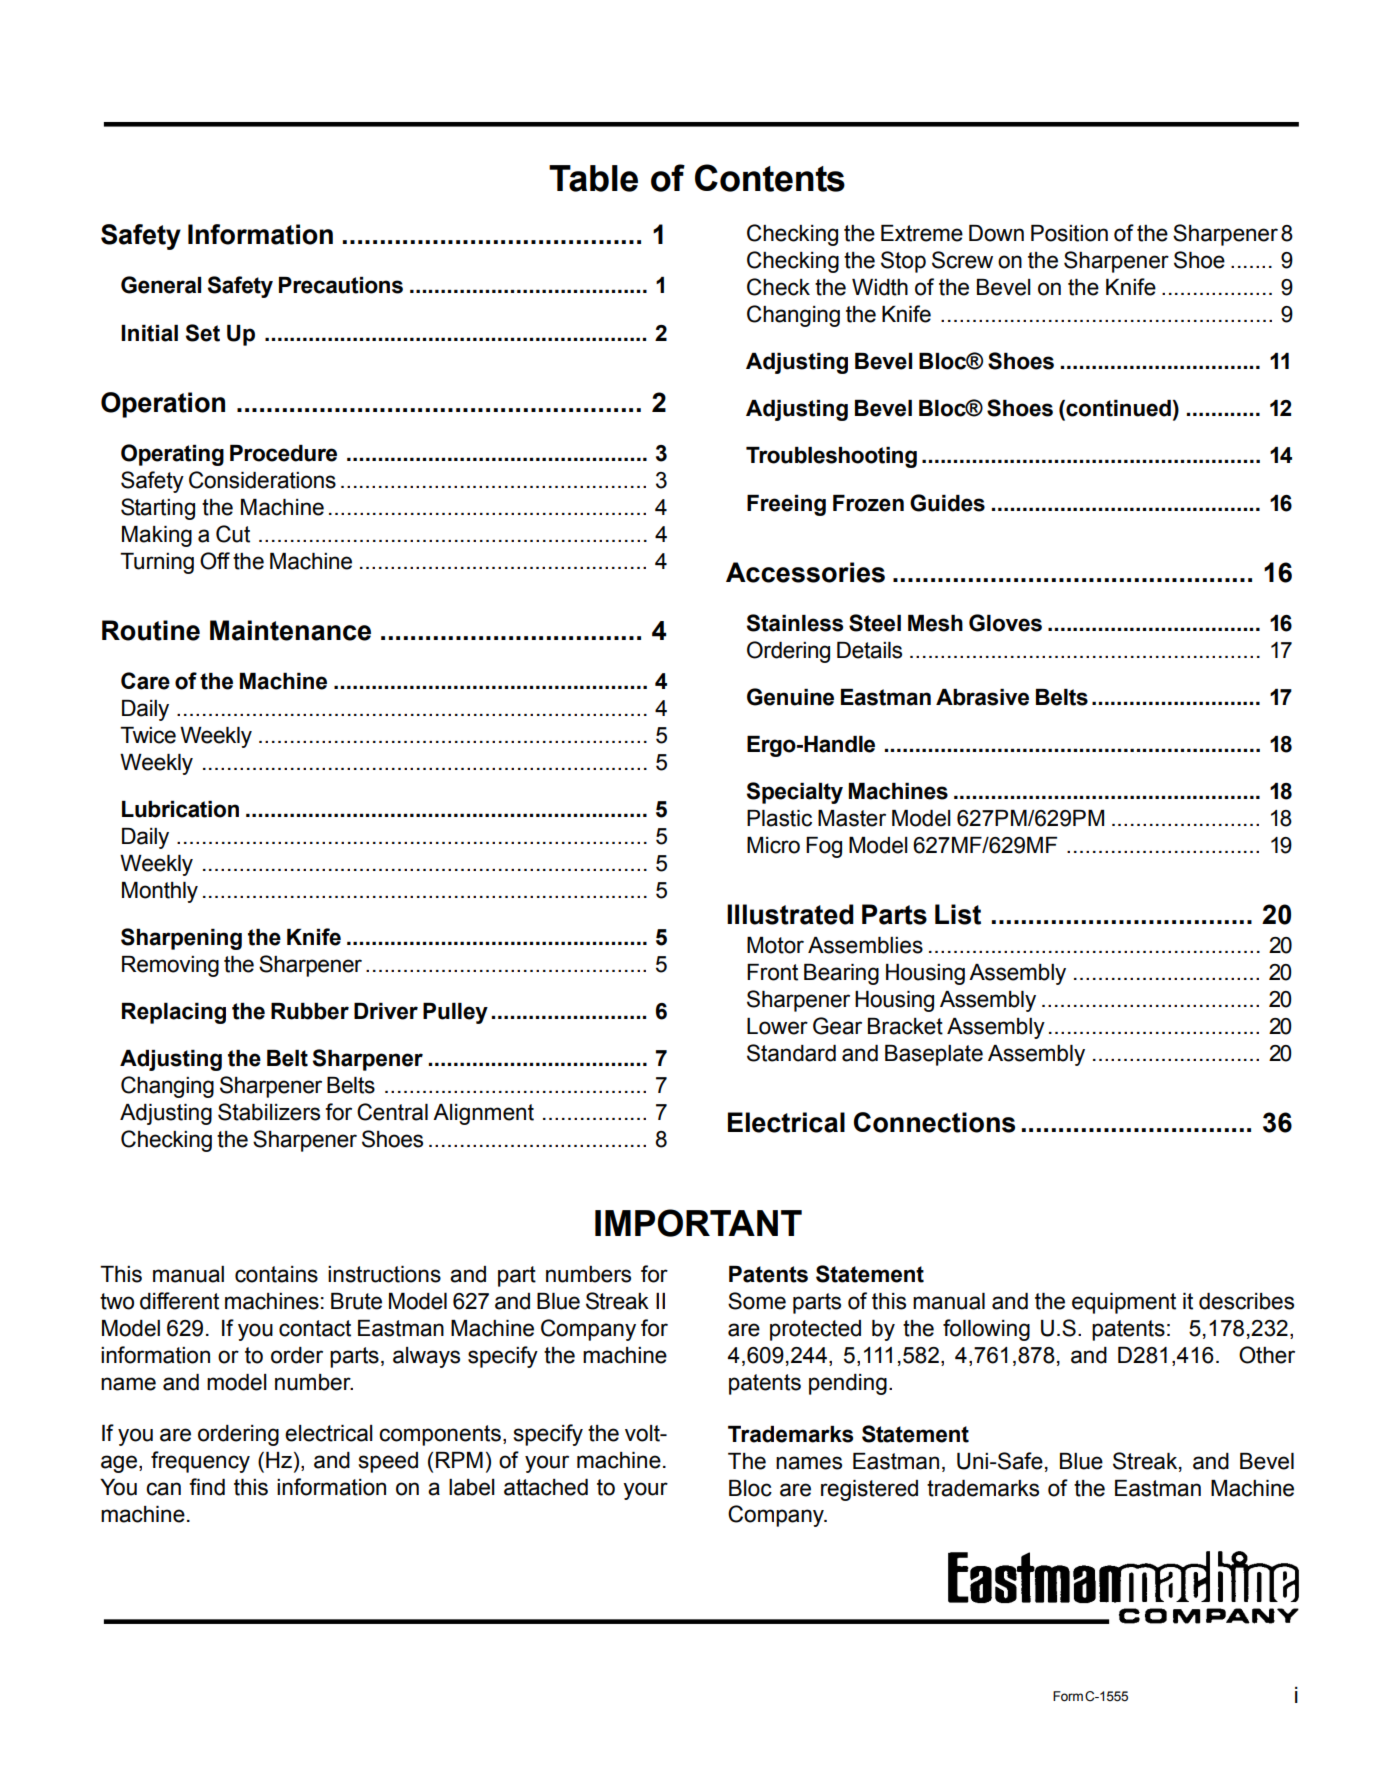 Image resolution: width=1376 pixels, height=1781 pixels. Describe the element at coordinates (786, 505) in the screenshot. I see `Freeing` at that location.
